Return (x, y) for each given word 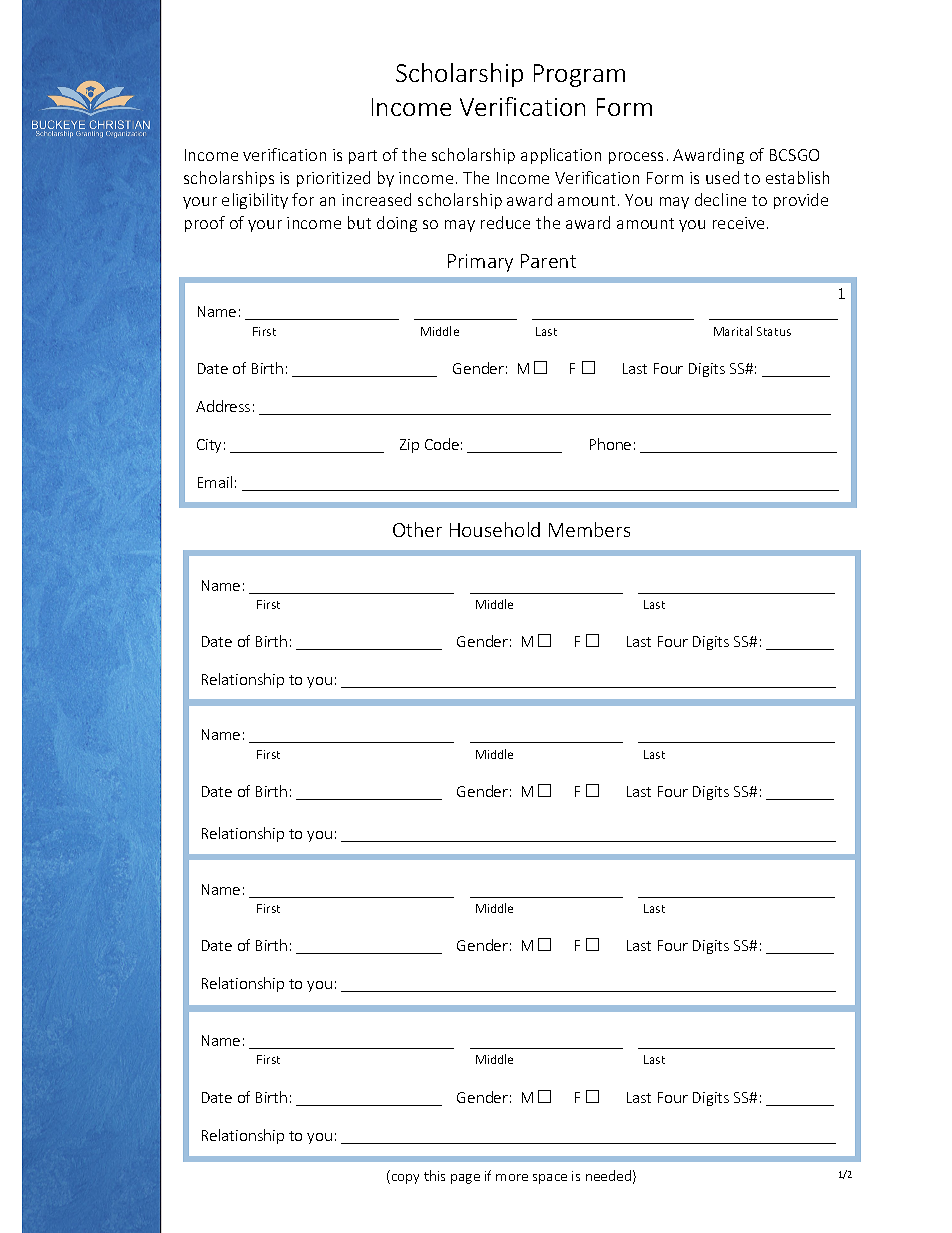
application (561, 156)
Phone (610, 444)
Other (417, 529)
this (434, 1175)
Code (442, 444)
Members (589, 529)
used (722, 177)
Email (215, 482)
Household (495, 529)
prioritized (333, 179)
